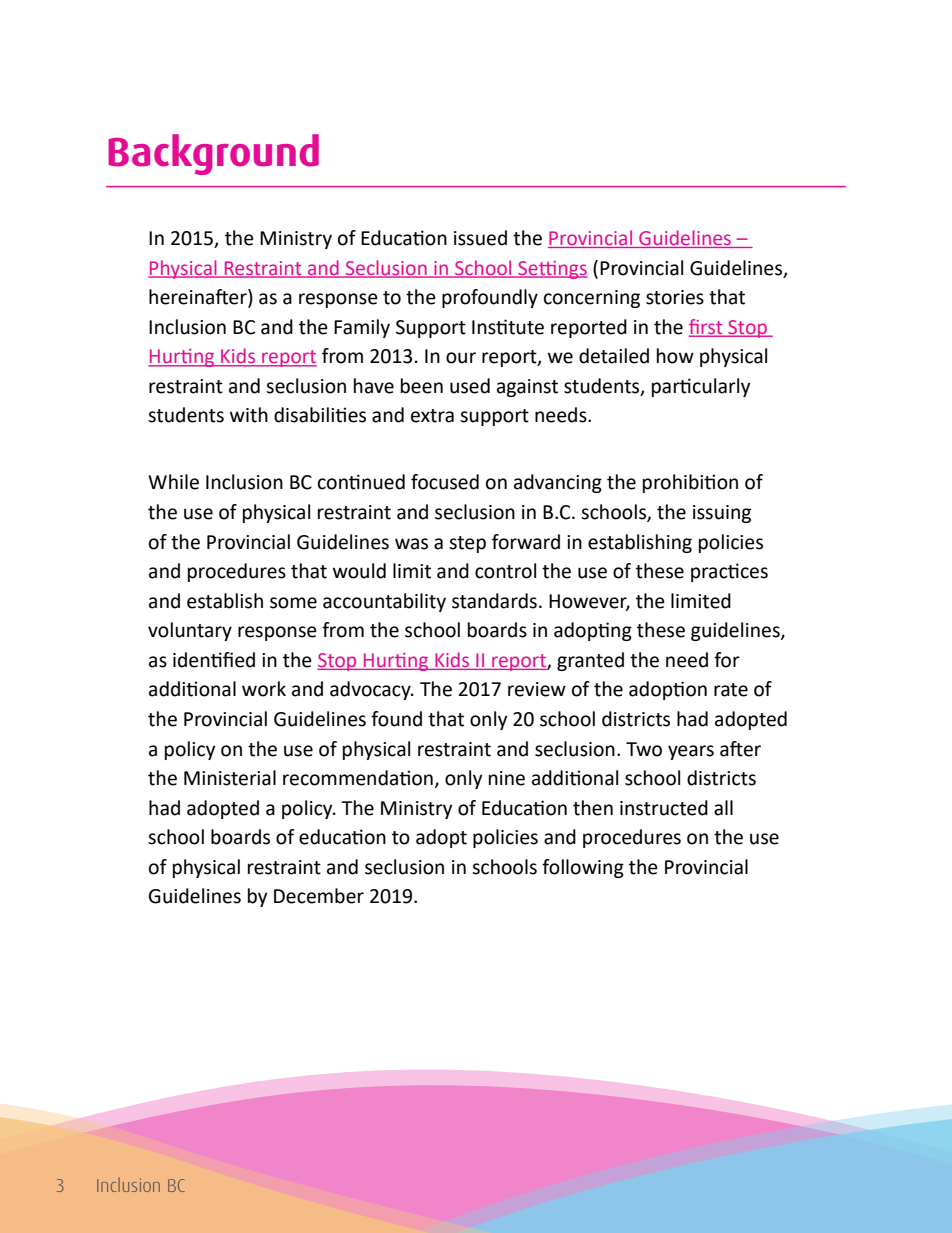 The width and height of the page is (952, 1233). I want to click on December, so click(319, 896).
